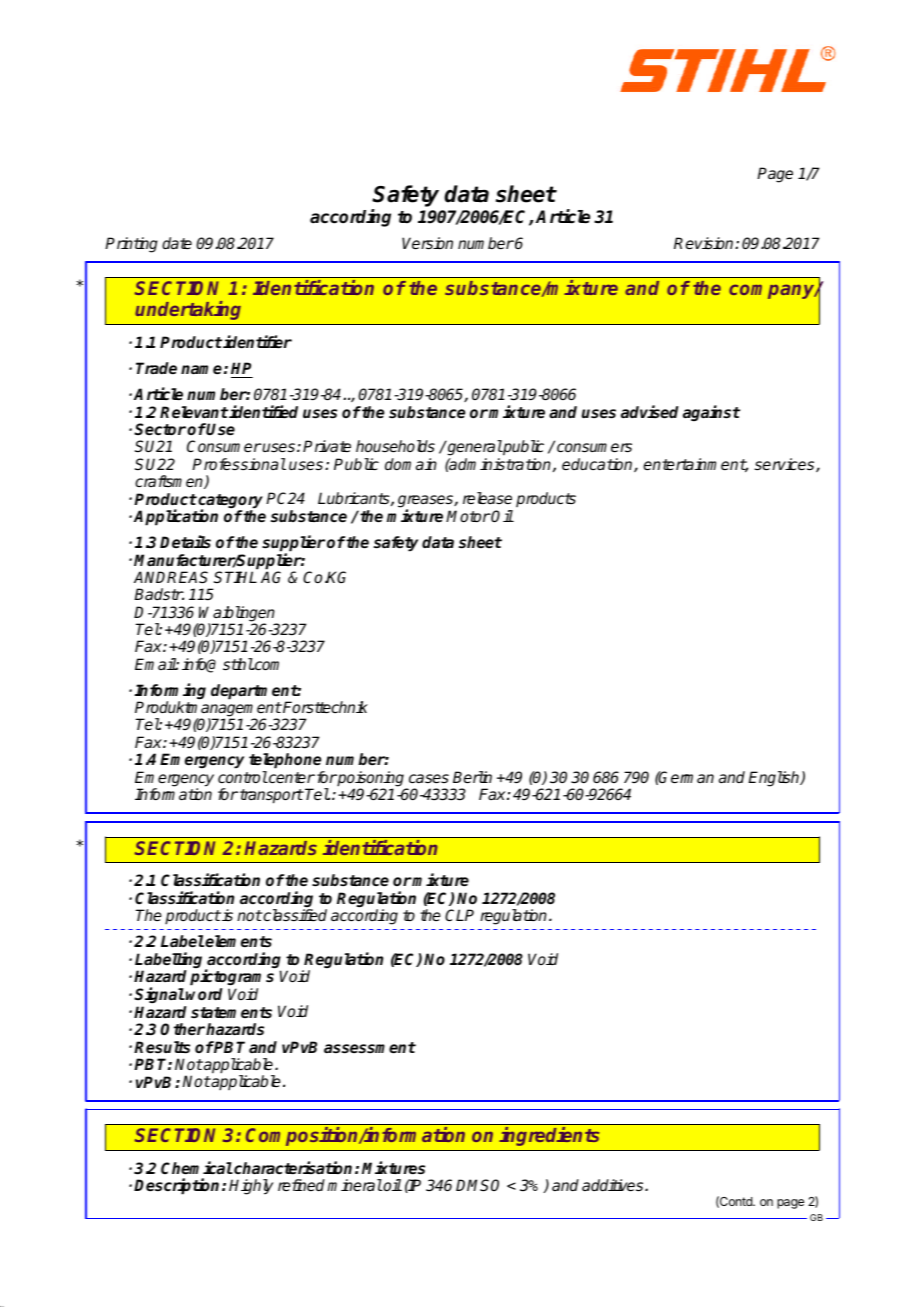  I want to click on Berlin, so click(472, 777).
